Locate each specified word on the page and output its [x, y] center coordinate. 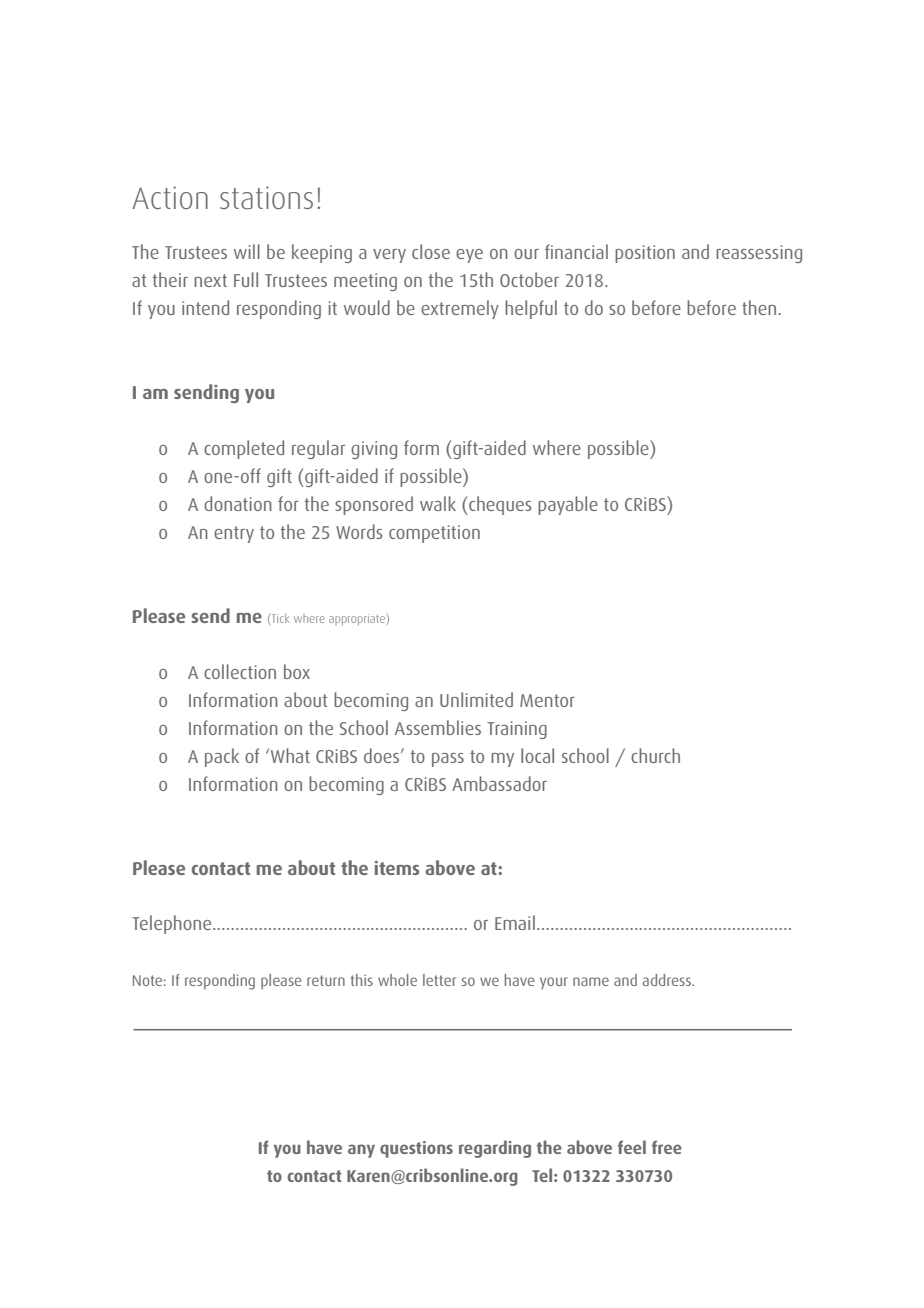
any [361, 1151]
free [667, 1147]
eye [469, 256]
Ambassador [499, 783]
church [655, 755]
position [645, 254]
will [247, 251]
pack [222, 757]
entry [234, 534]
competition [434, 534]
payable [568, 505]
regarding [495, 1149]
